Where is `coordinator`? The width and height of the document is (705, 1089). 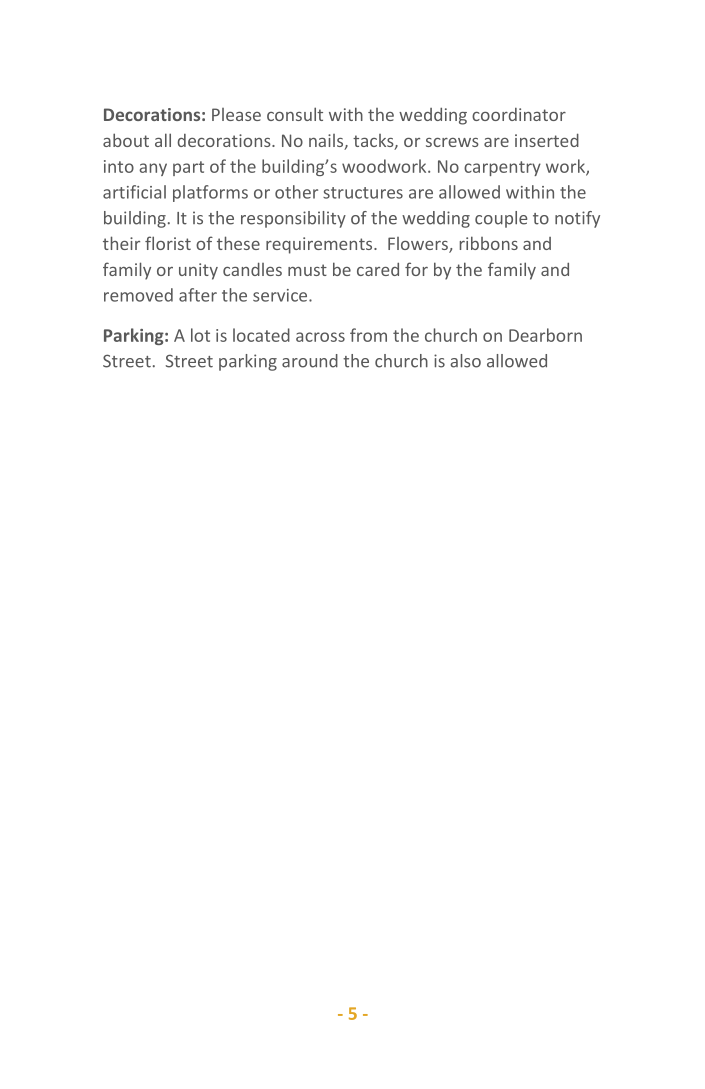 coordinator is located at coordinates (519, 114).
